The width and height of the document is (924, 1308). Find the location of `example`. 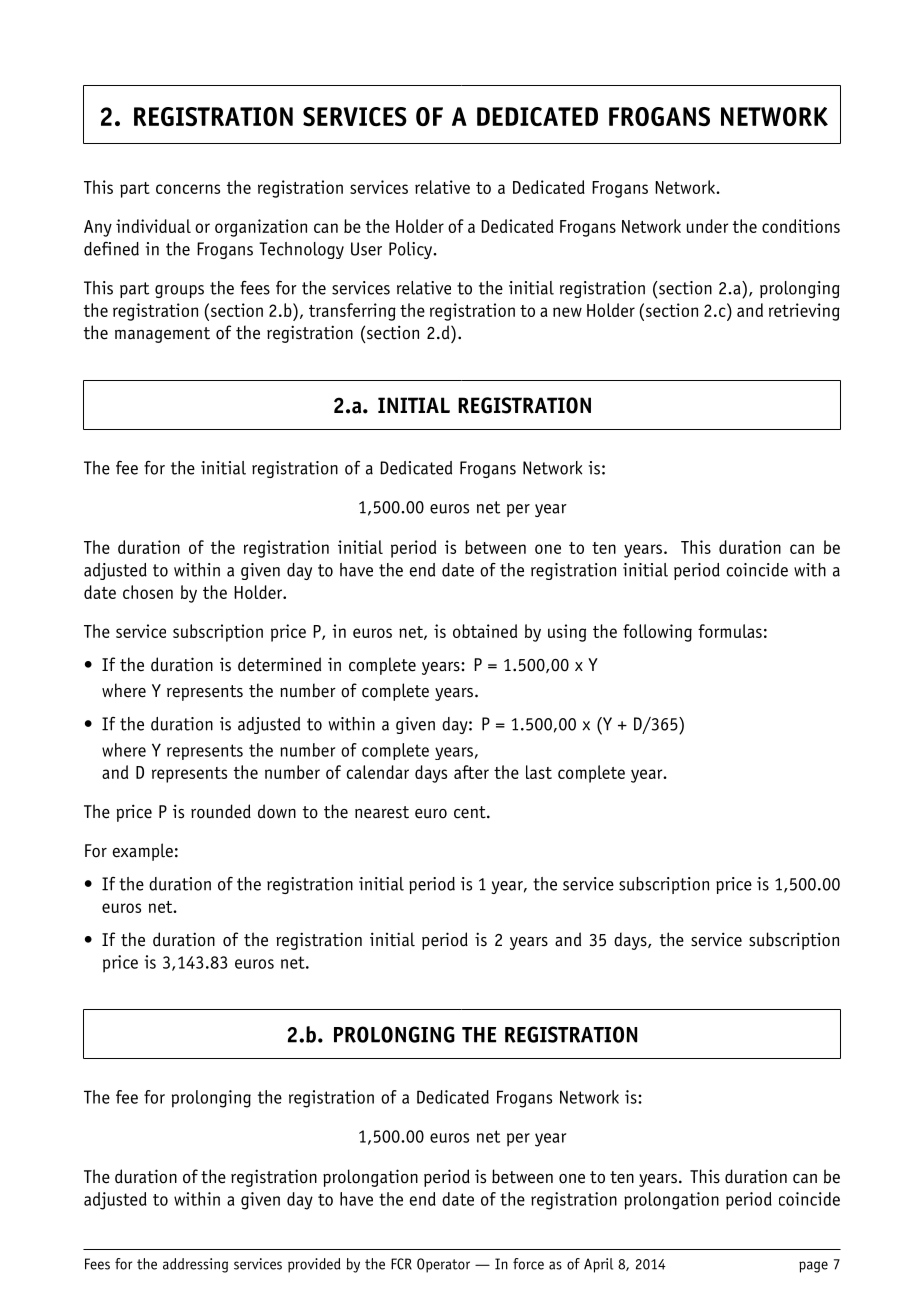

example is located at coordinates (142, 852).
